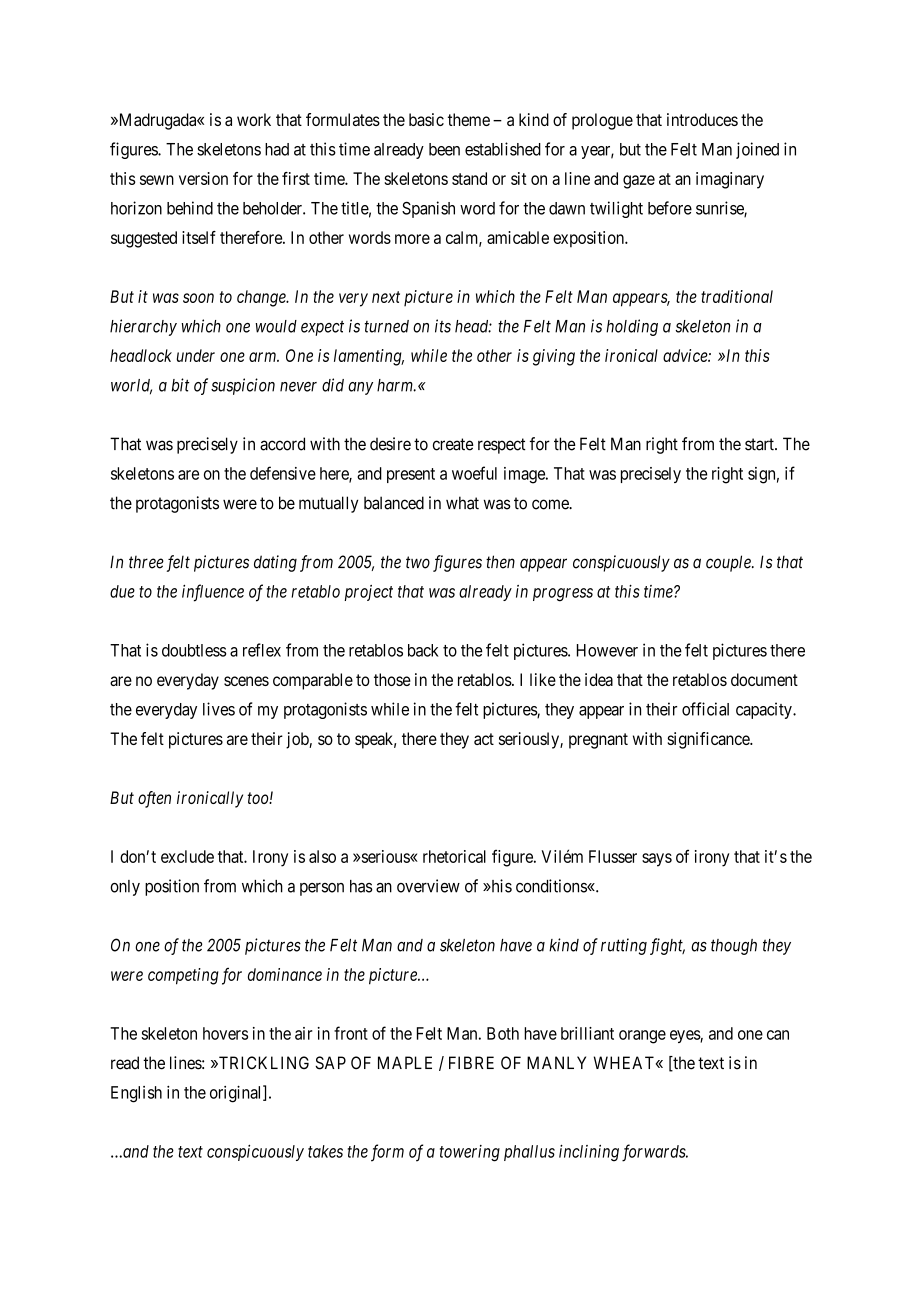  Describe the element at coordinates (686, 355) in the document. I see `advice` at that location.
